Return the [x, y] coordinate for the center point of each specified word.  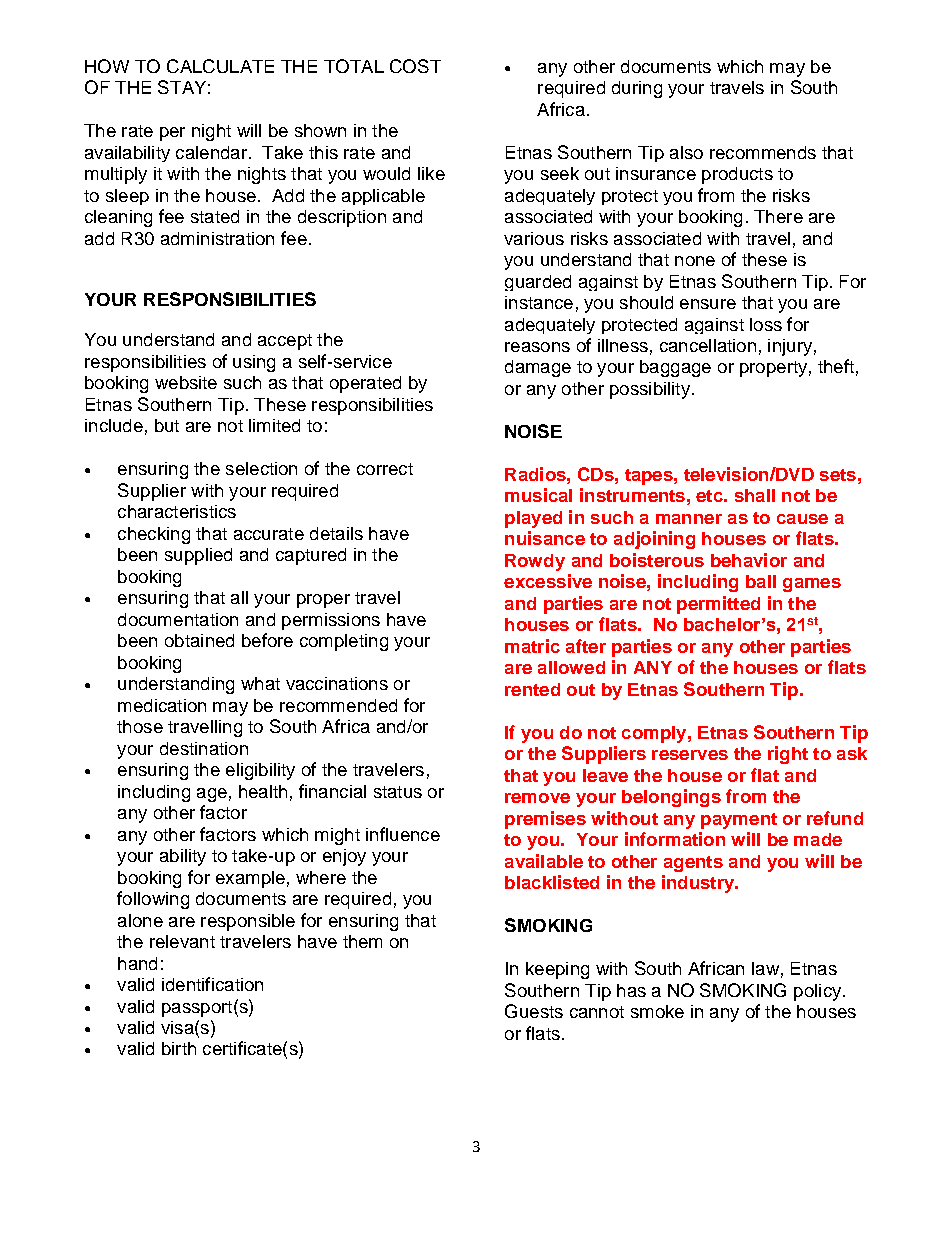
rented [532, 689]
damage [538, 368]
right [788, 755]
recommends [763, 152]
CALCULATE [220, 66]
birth [179, 1048]
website [186, 382]
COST [415, 66]
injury [790, 347]
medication [162, 705]
